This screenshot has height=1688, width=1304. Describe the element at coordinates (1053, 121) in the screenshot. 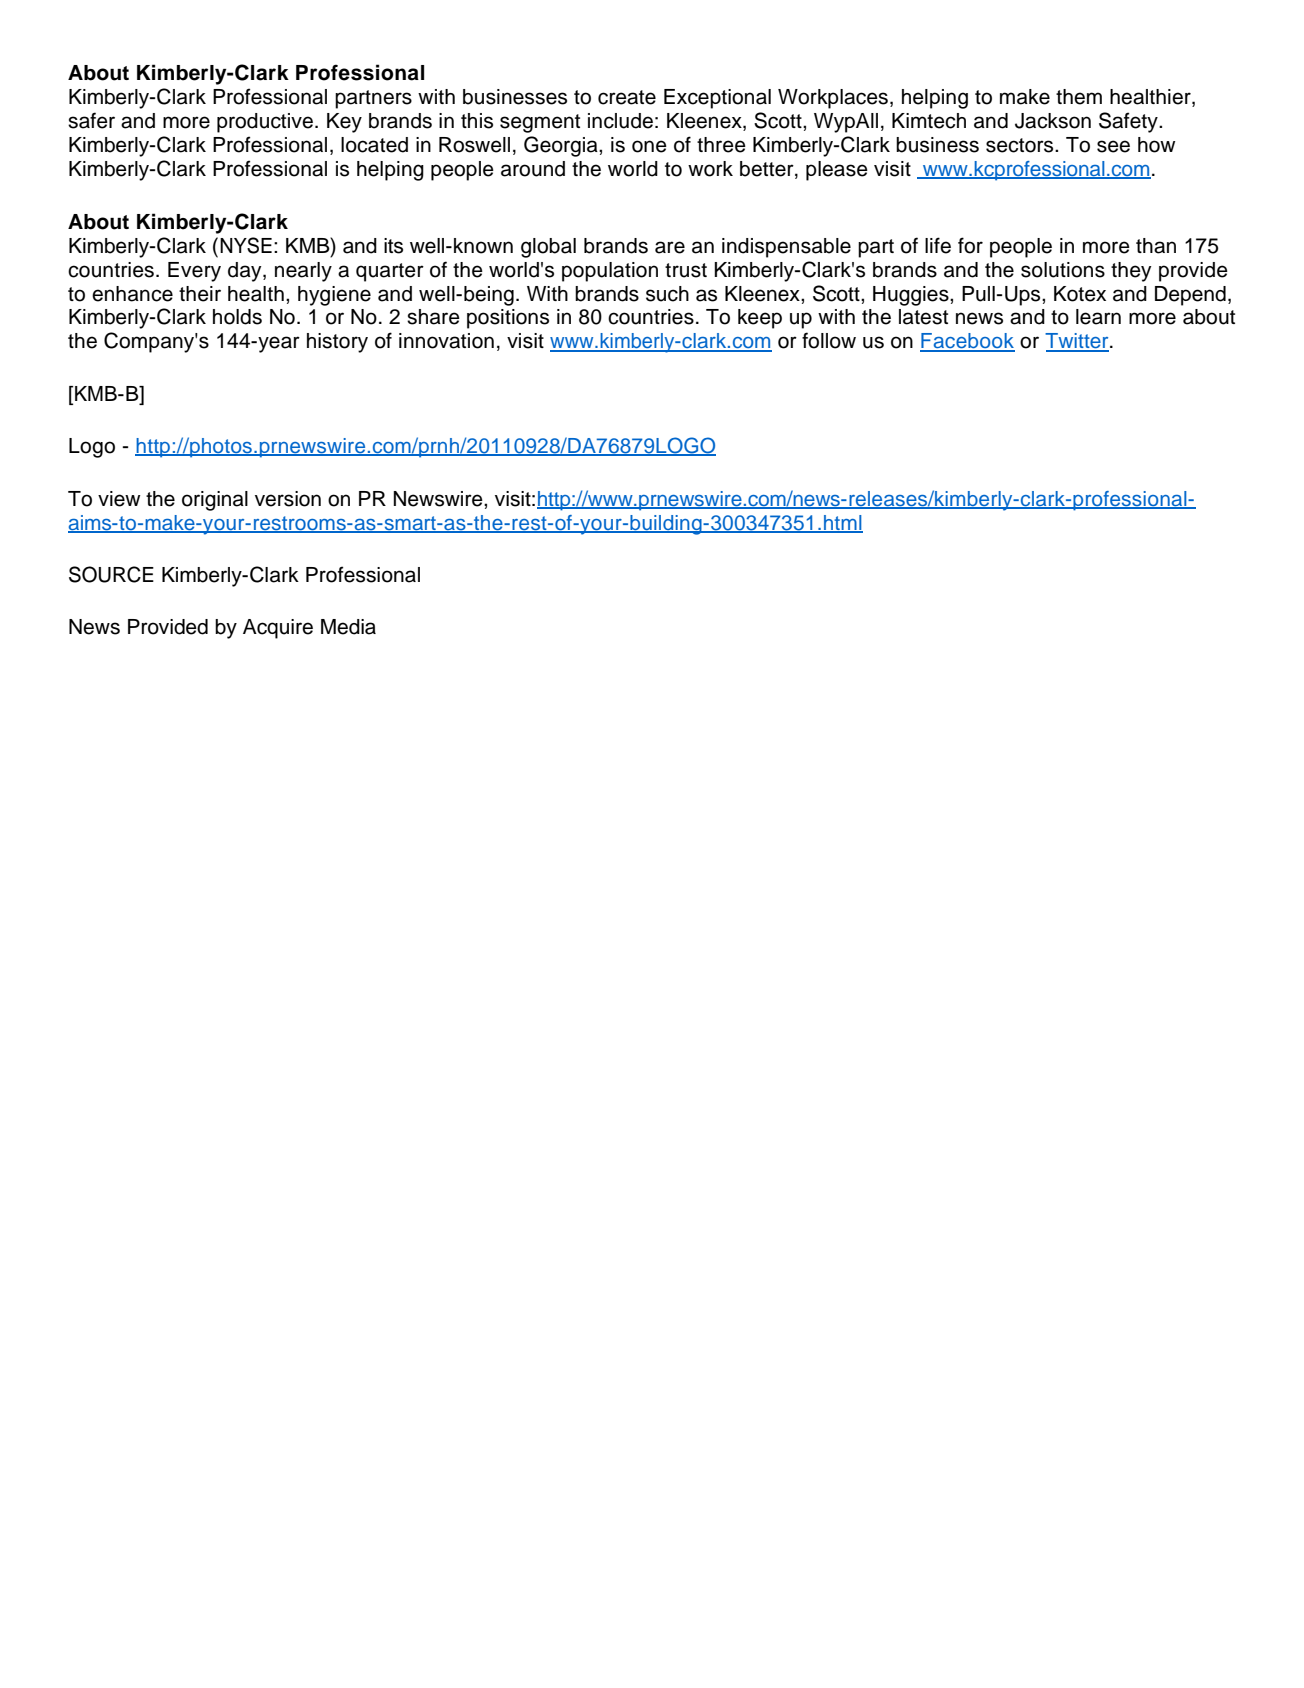

I see `Jackson` at that location.
